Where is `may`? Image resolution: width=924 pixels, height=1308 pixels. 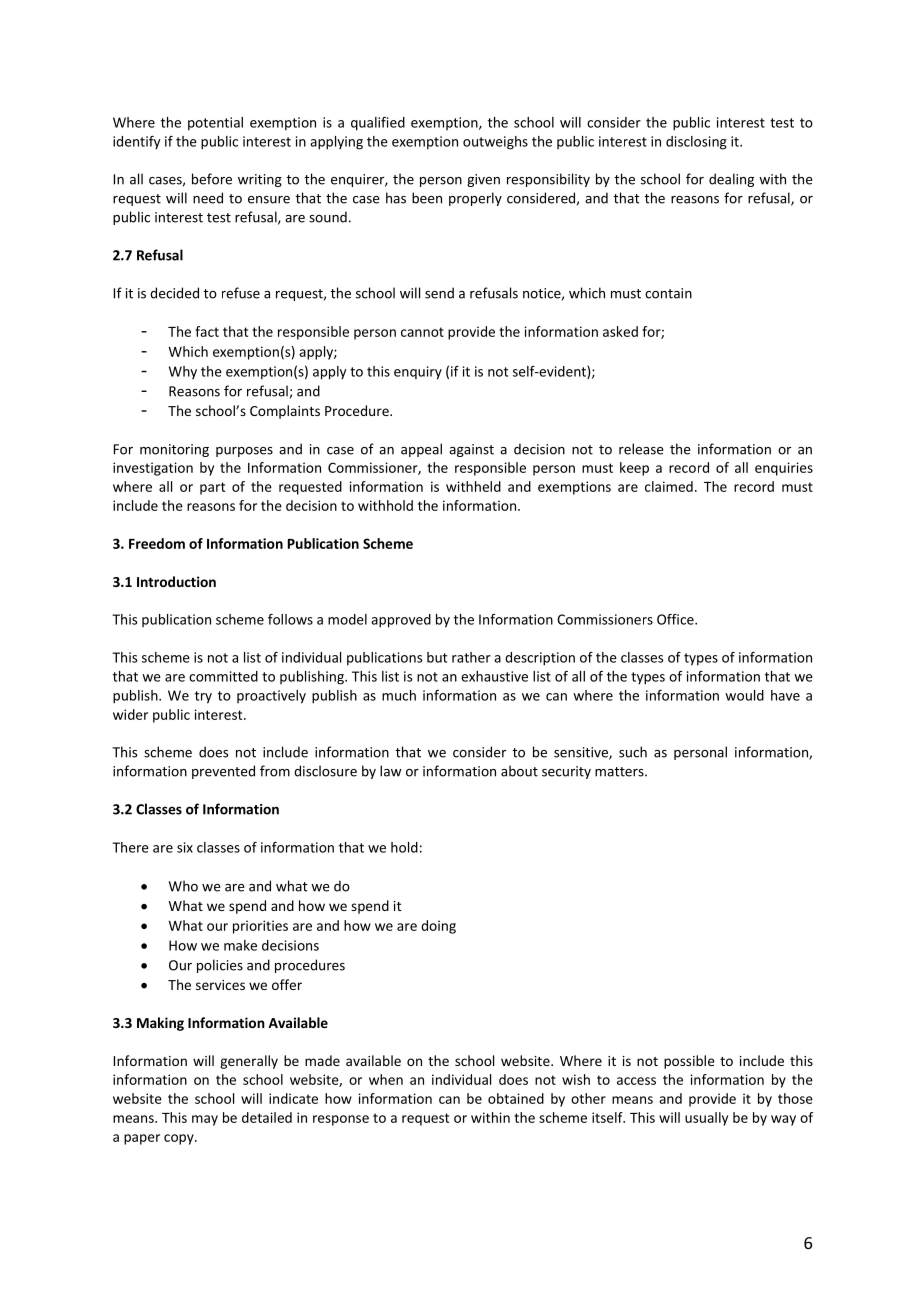 may is located at coordinates (205, 1120).
